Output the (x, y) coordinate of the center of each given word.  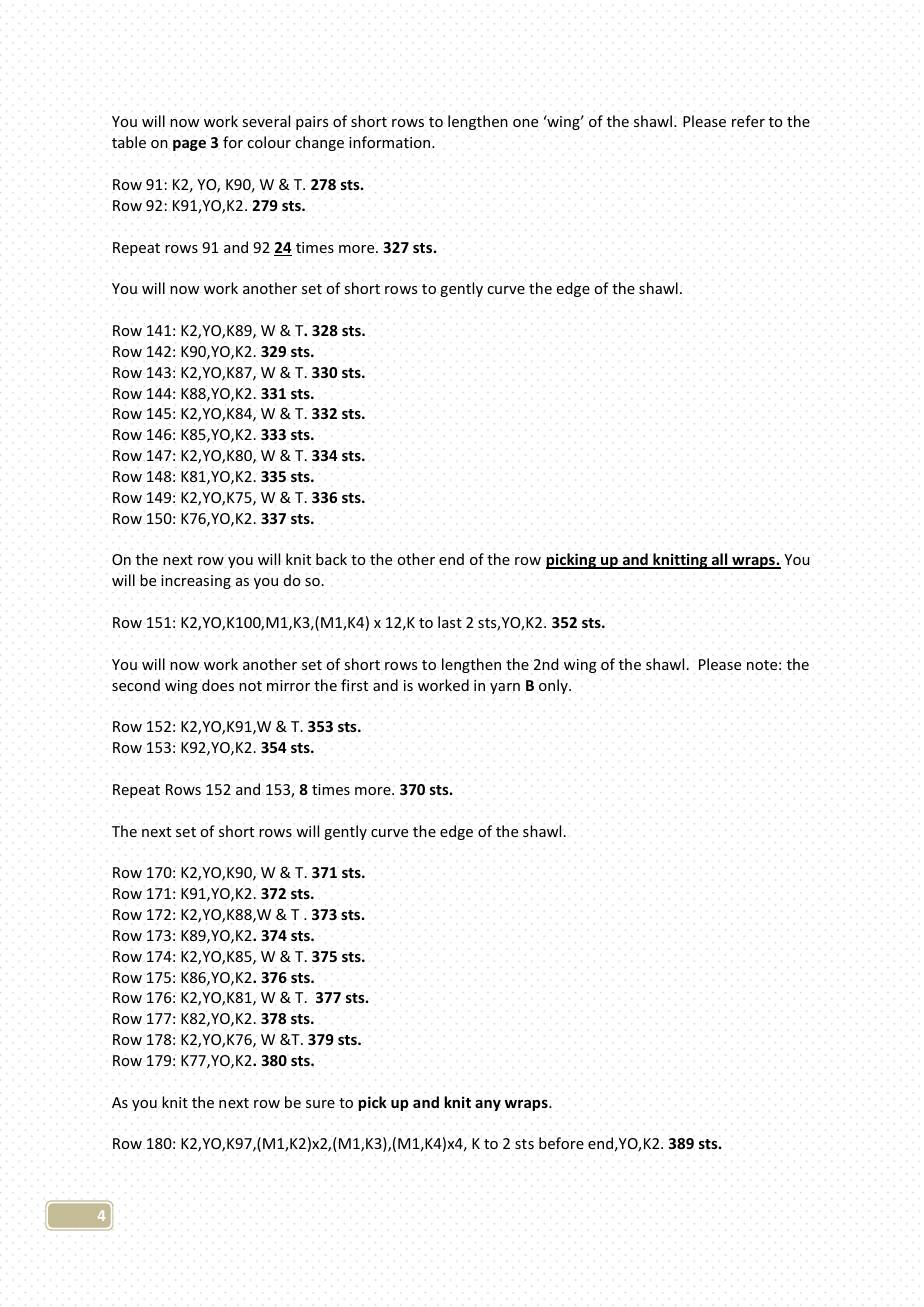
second (136, 685)
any (488, 1105)
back (331, 559)
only (554, 686)
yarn (505, 688)
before (561, 1143)
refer (748, 121)
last (450, 622)
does (218, 685)
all (719, 561)
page (189, 145)
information (391, 142)
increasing (196, 582)
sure (320, 1104)
